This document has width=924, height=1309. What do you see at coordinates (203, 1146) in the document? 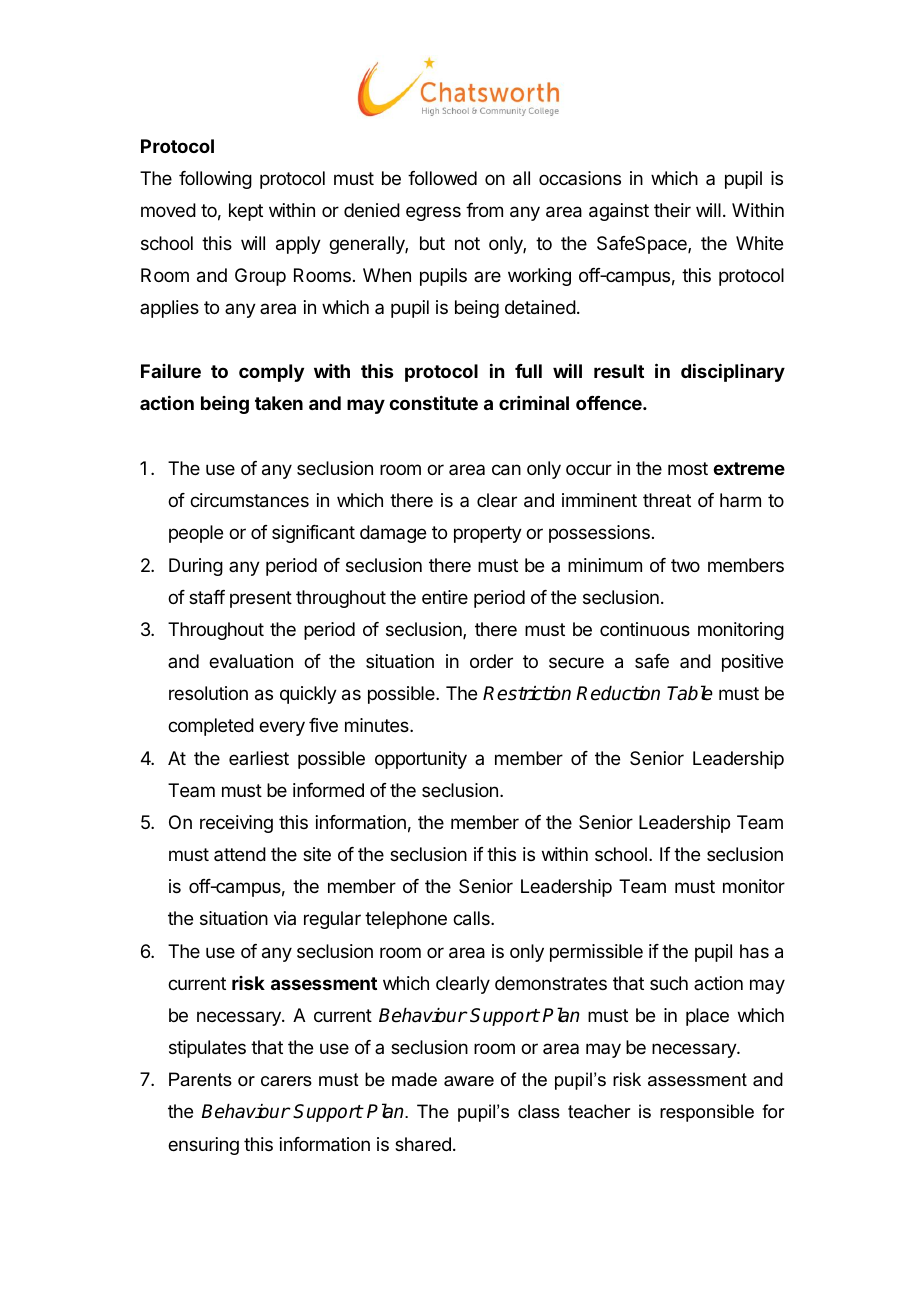
I see `ensuring` at bounding box center [203, 1146].
